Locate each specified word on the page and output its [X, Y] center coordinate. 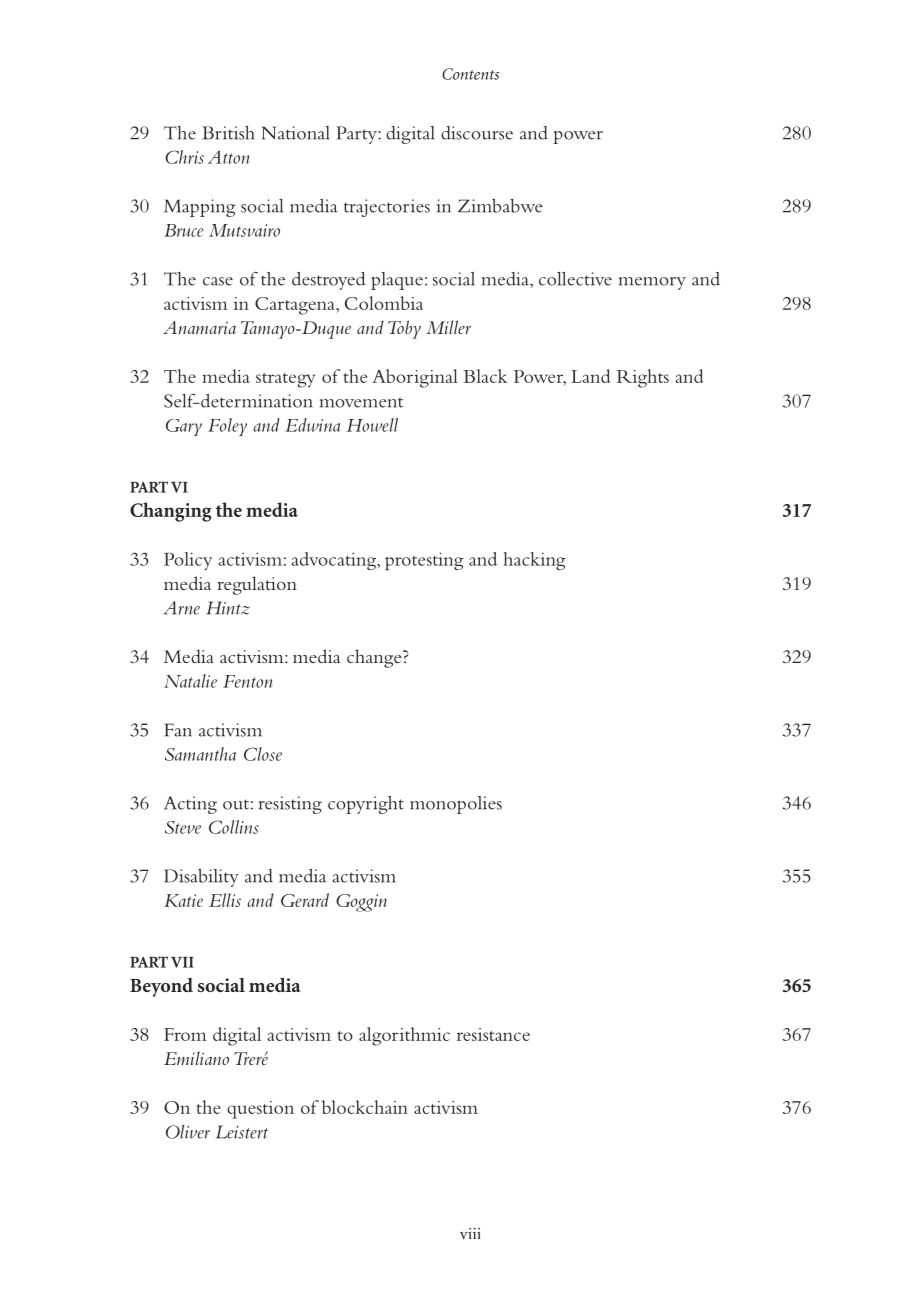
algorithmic [404, 1036]
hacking [535, 561]
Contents [470, 74]
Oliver [188, 1132]
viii [470, 1233]
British [228, 133]
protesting [424, 561]
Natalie [190, 681]
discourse [477, 133]
